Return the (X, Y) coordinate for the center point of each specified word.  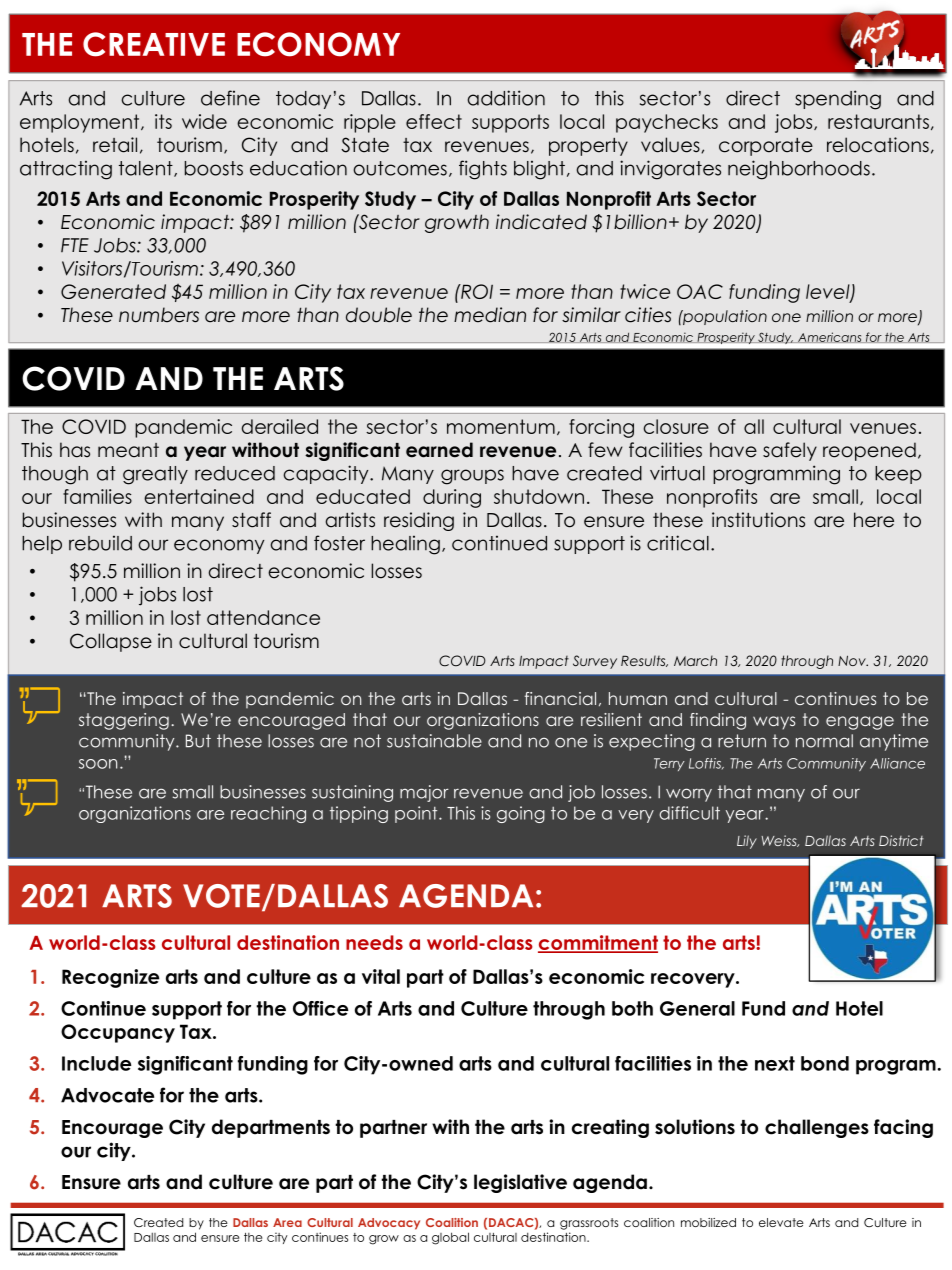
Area (287, 1222)
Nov (853, 660)
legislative (520, 1183)
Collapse (111, 642)
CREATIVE (154, 44)
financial (560, 698)
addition (506, 98)
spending (838, 100)
